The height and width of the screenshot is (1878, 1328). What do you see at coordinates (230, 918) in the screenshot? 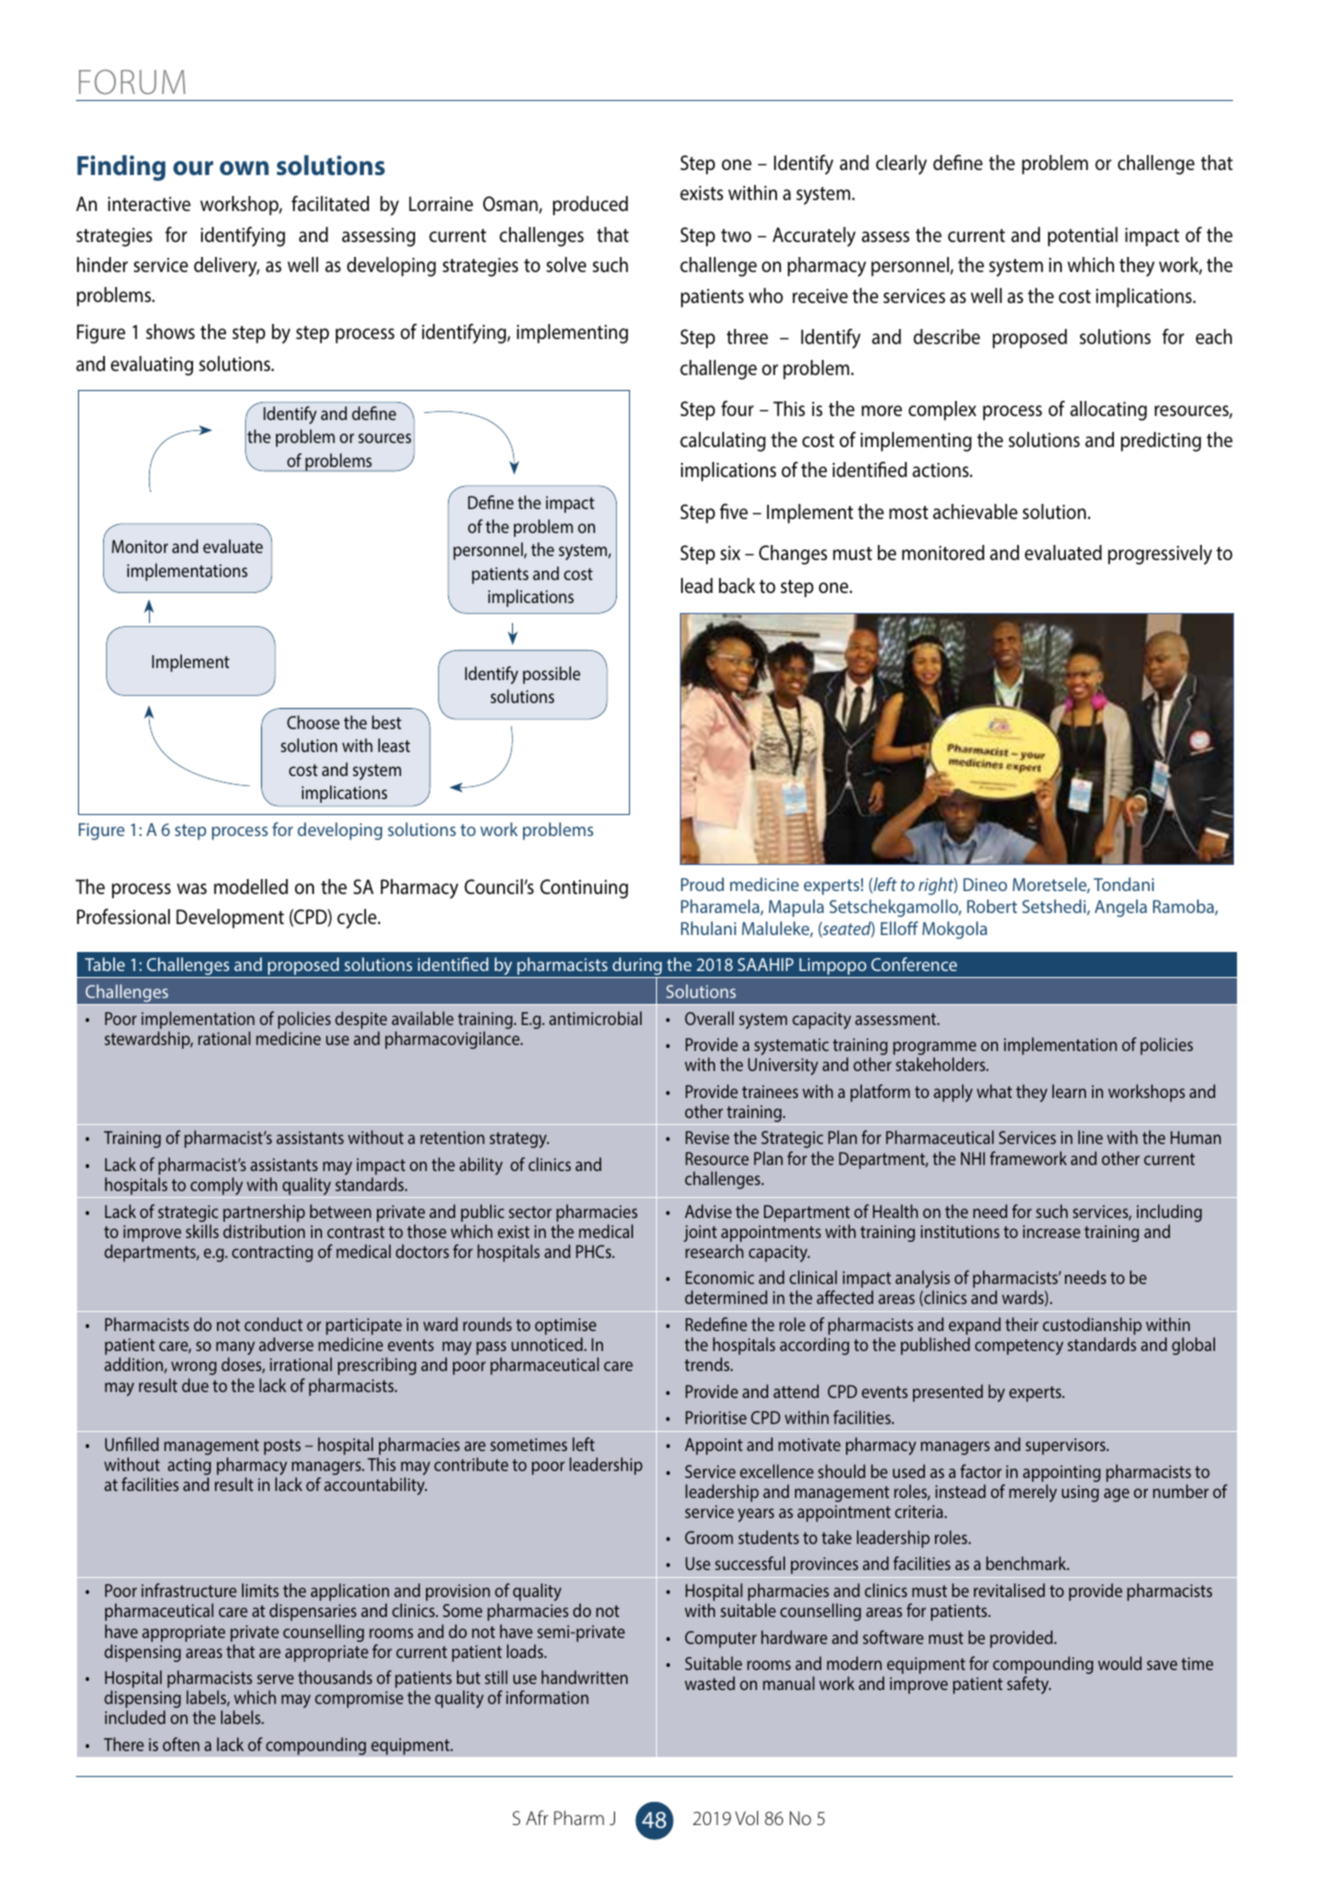
I see `Development` at bounding box center [230, 918].
